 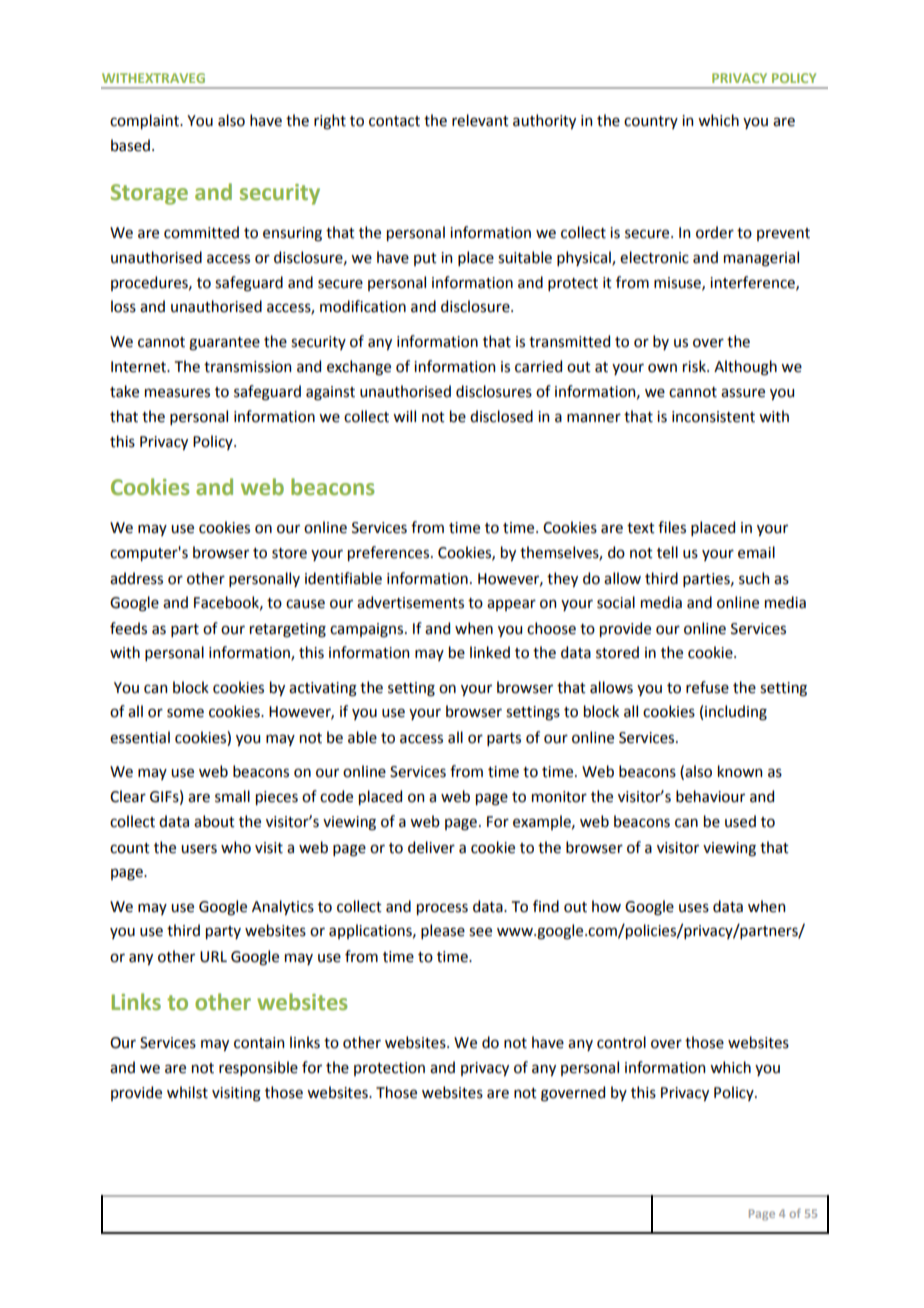 What do you see at coordinates (145, 121) in the screenshot?
I see `complaint` at bounding box center [145, 121].
